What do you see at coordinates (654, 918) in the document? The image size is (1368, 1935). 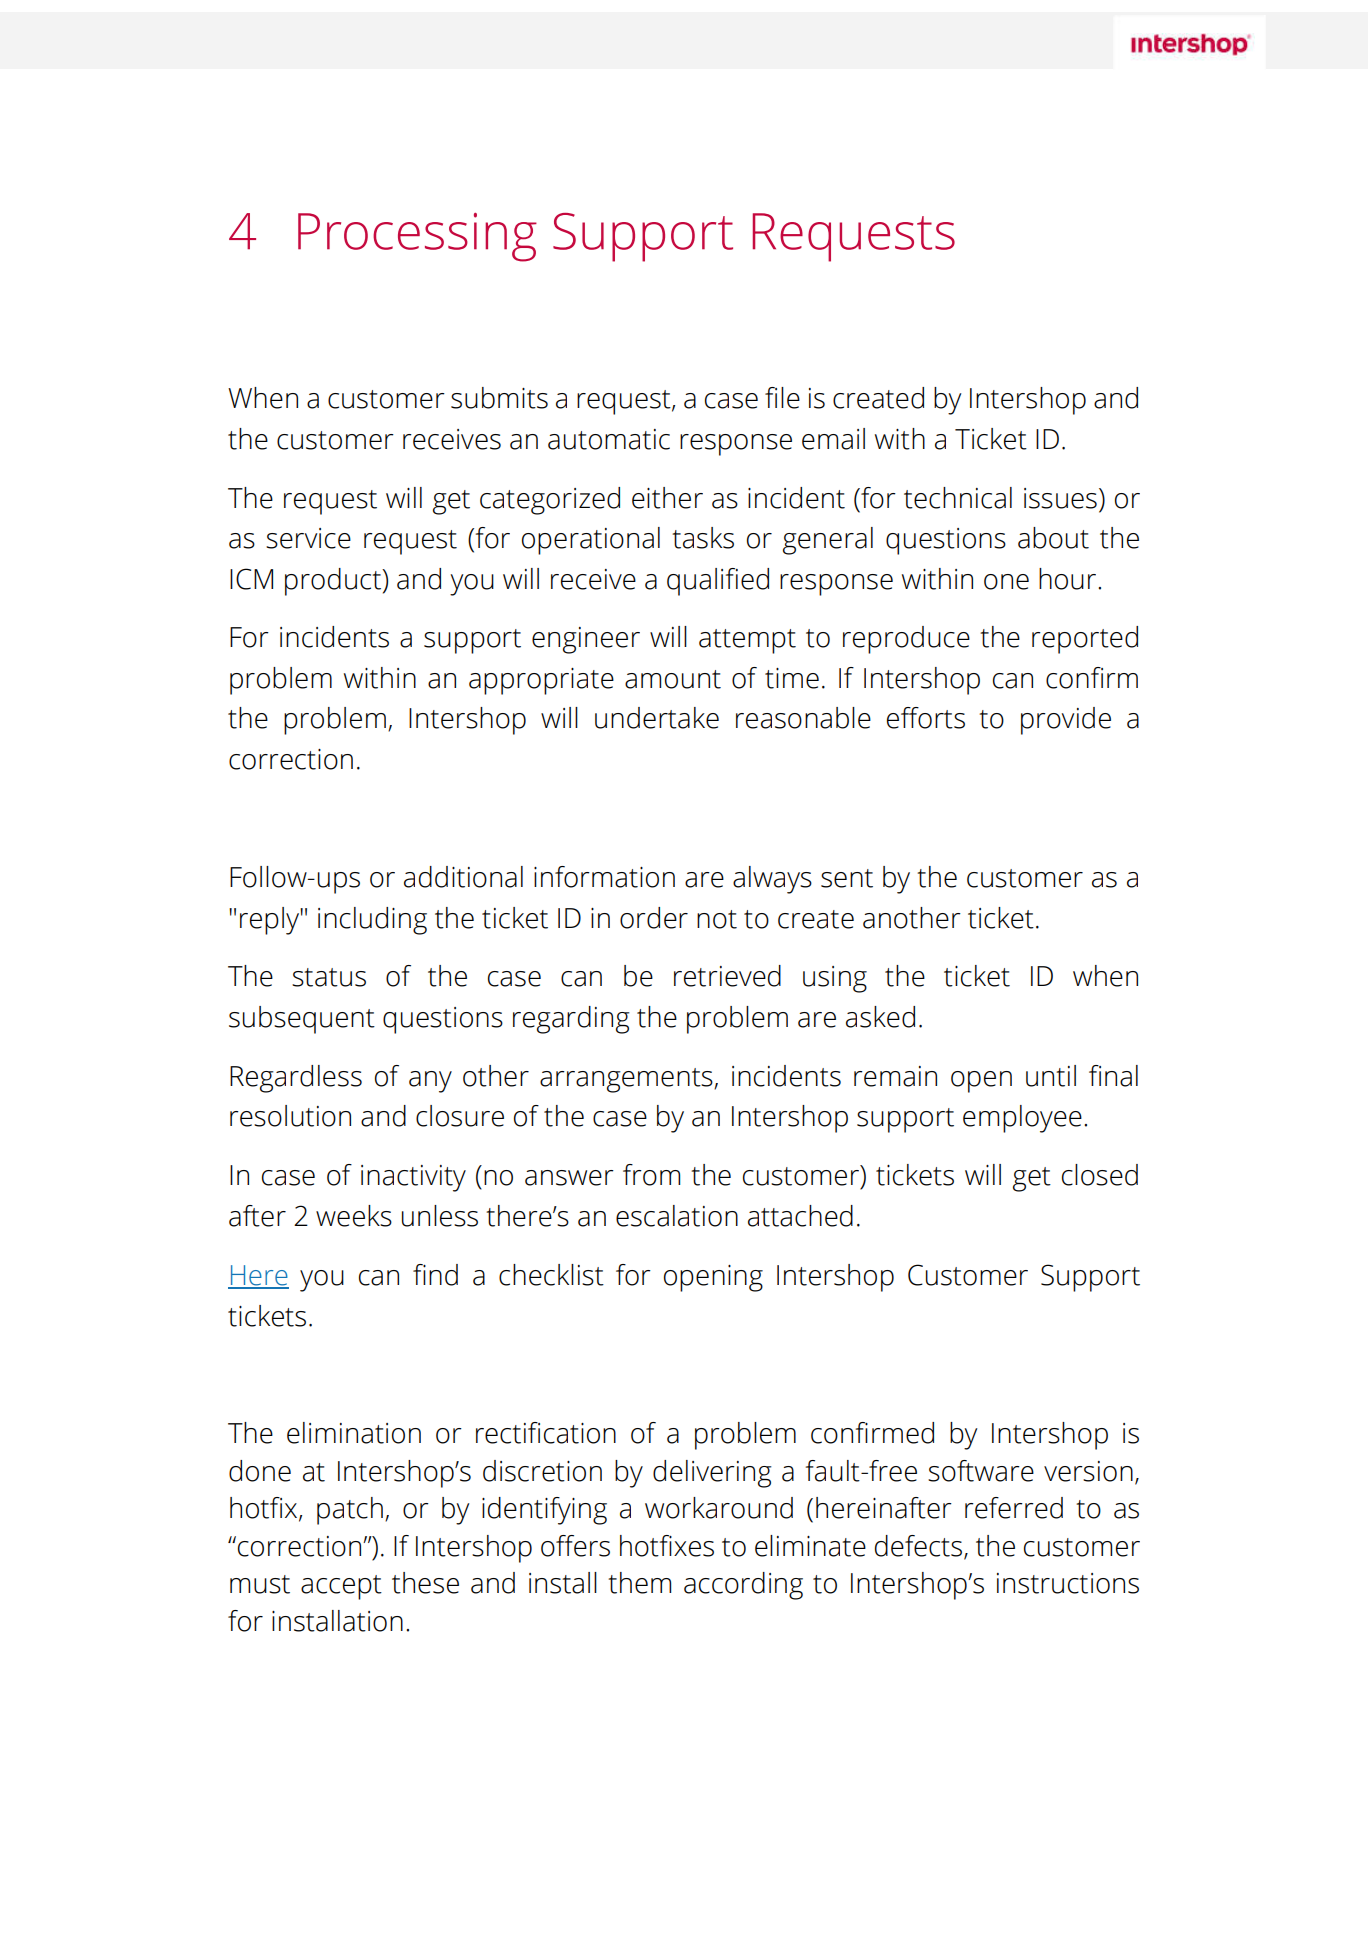 I see `order` at bounding box center [654, 918].
